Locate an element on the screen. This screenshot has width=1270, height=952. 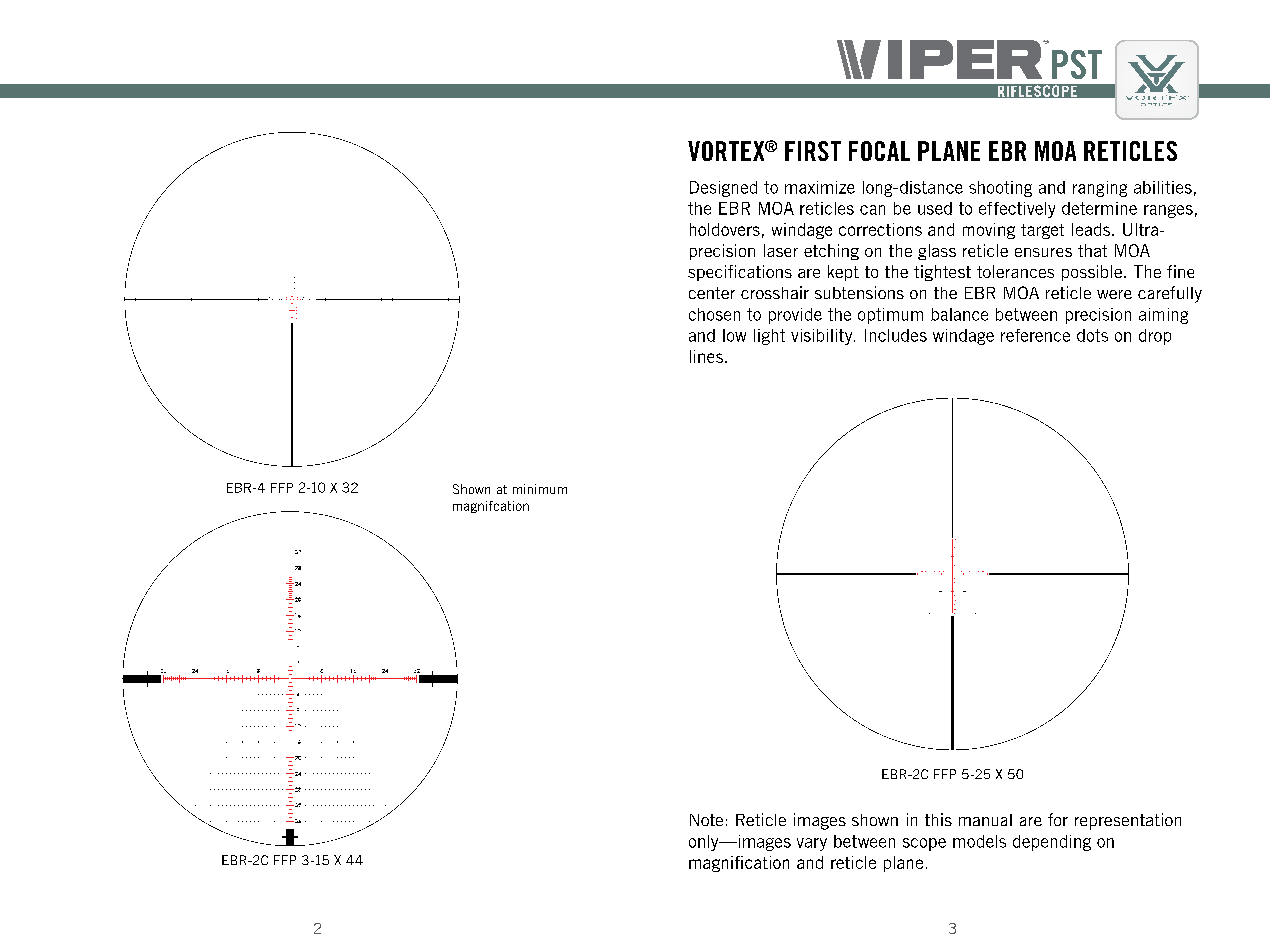
vary is located at coordinates (812, 844).
